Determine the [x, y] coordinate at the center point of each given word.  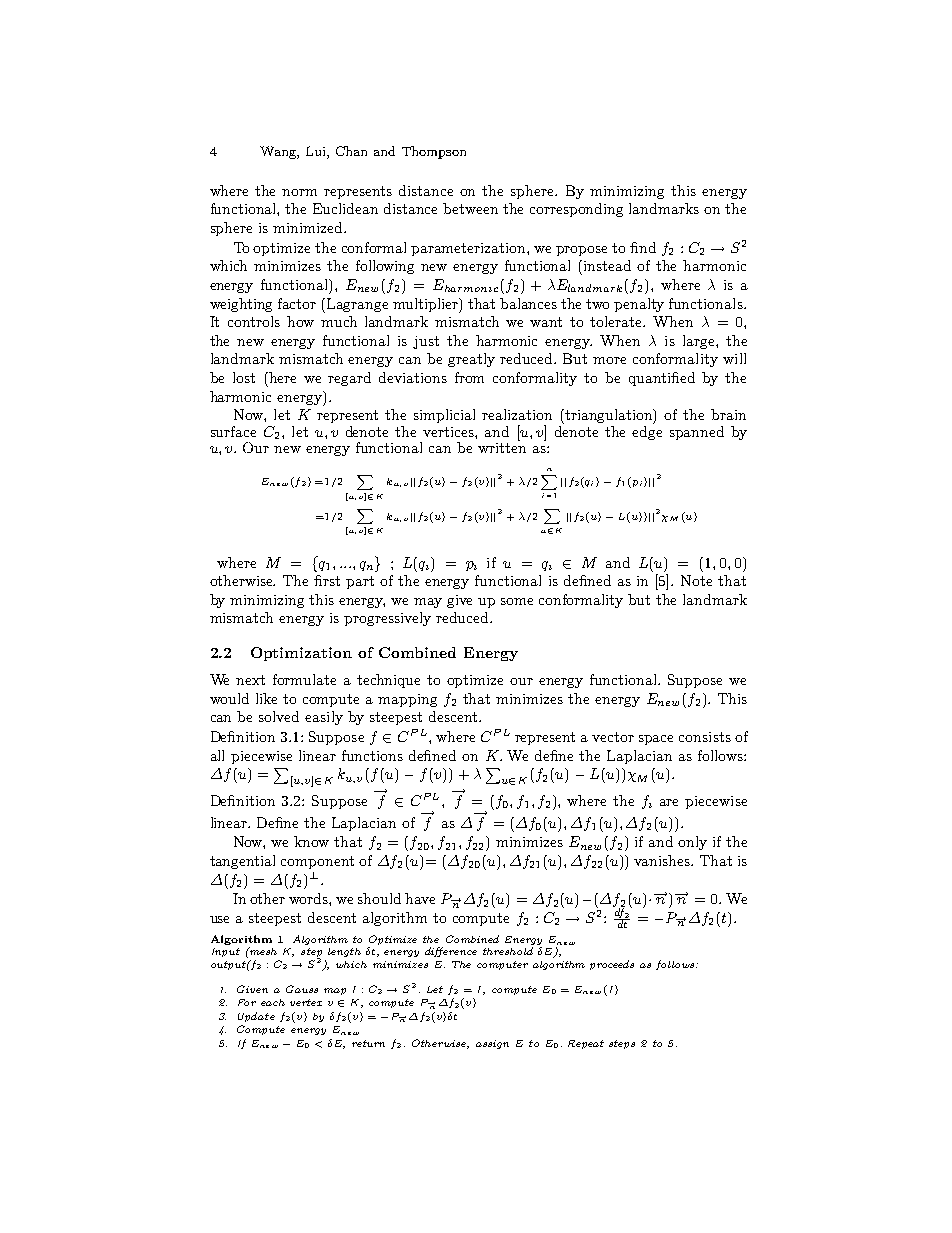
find [643, 247]
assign [492, 1044]
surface [233, 431]
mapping [407, 700]
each [273, 1002]
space [656, 740]
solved [279, 716]
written [502, 446]
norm [299, 192]
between [470, 208]
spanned [697, 433]
